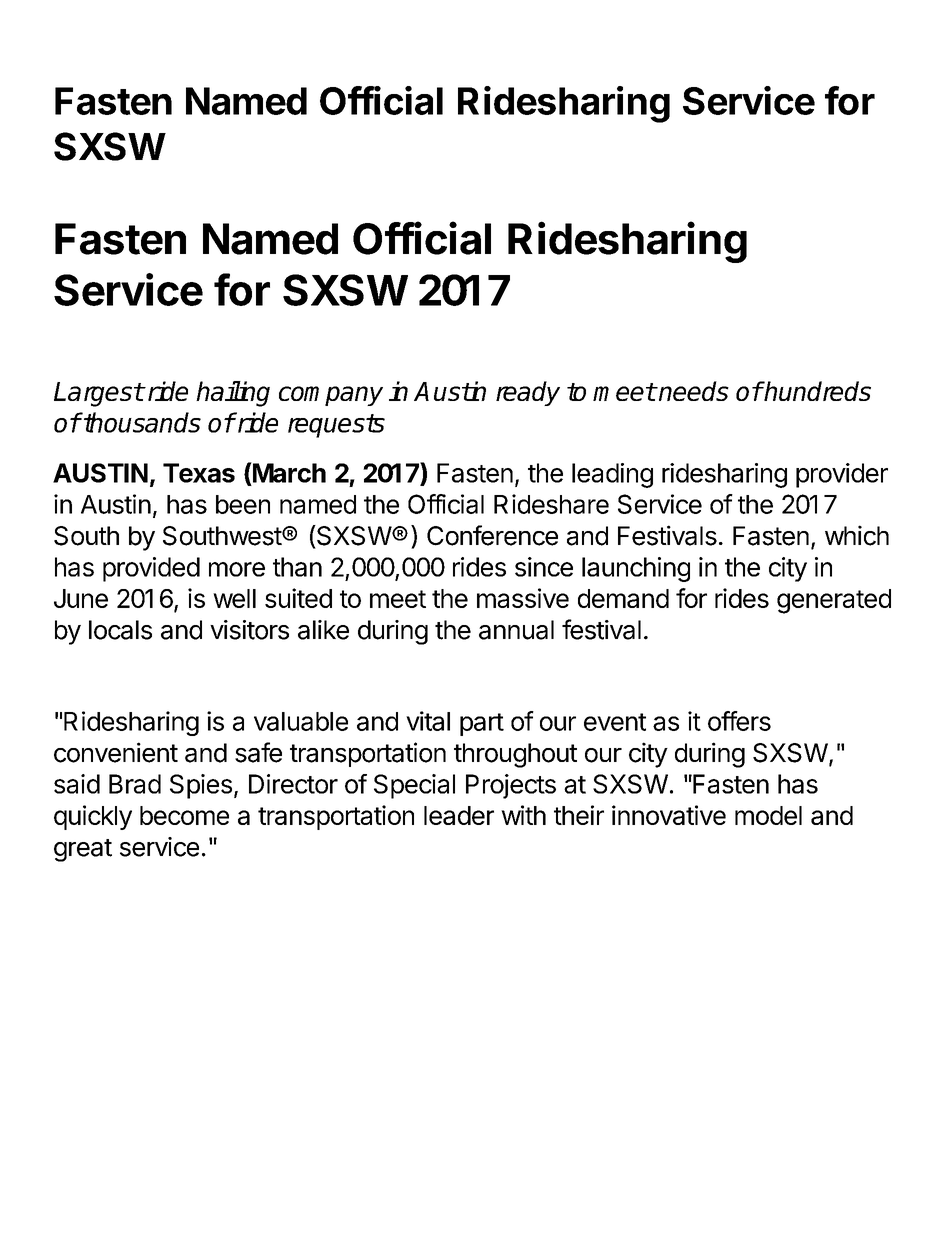 The image size is (952, 1233). I want to click on thousands, so click(141, 422).
